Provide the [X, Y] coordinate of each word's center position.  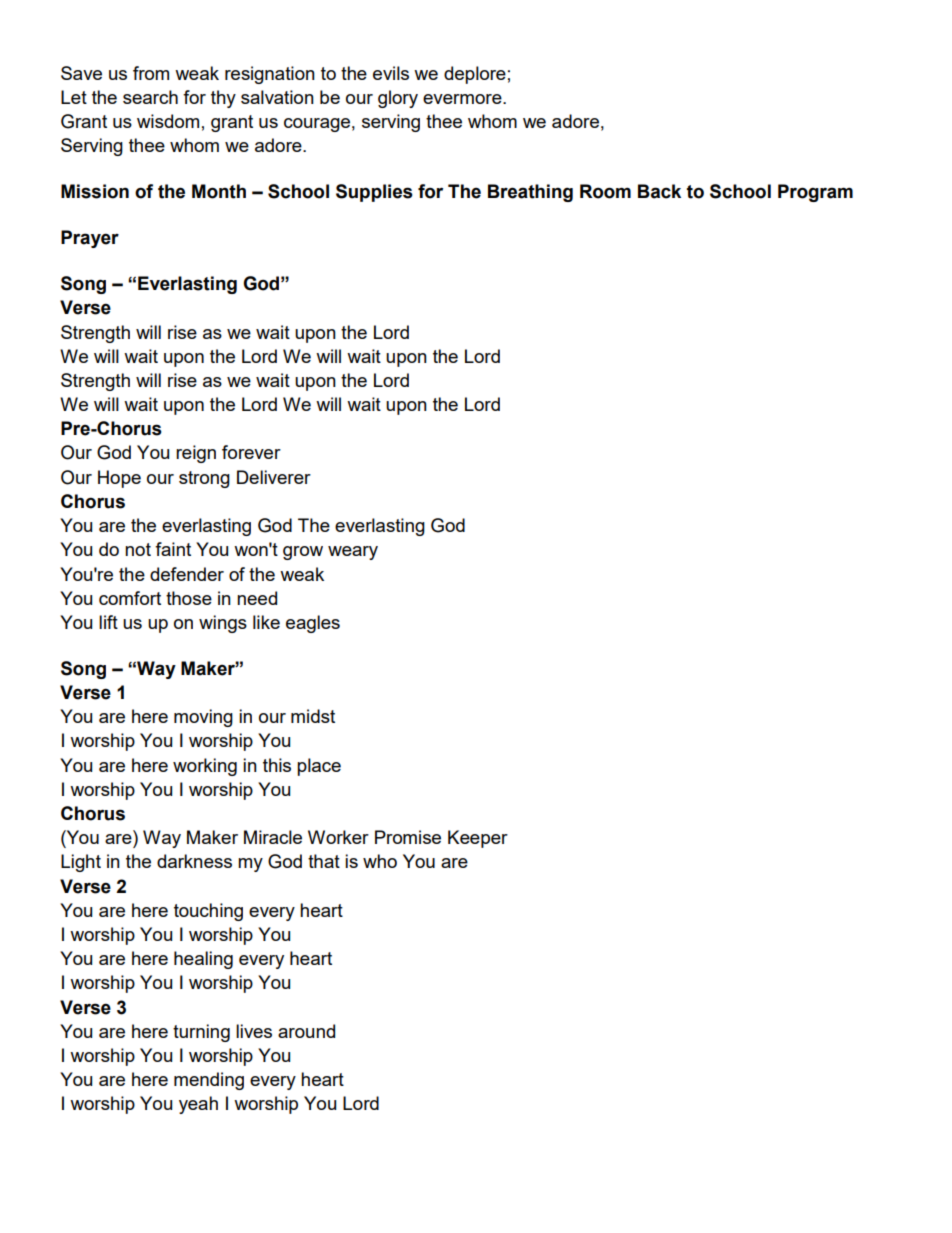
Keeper [478, 839]
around [306, 1031]
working [205, 767]
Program [815, 193]
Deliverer [274, 477]
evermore [463, 99]
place [319, 767]
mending [209, 1081]
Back [659, 191]
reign [196, 454]
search [150, 97]
